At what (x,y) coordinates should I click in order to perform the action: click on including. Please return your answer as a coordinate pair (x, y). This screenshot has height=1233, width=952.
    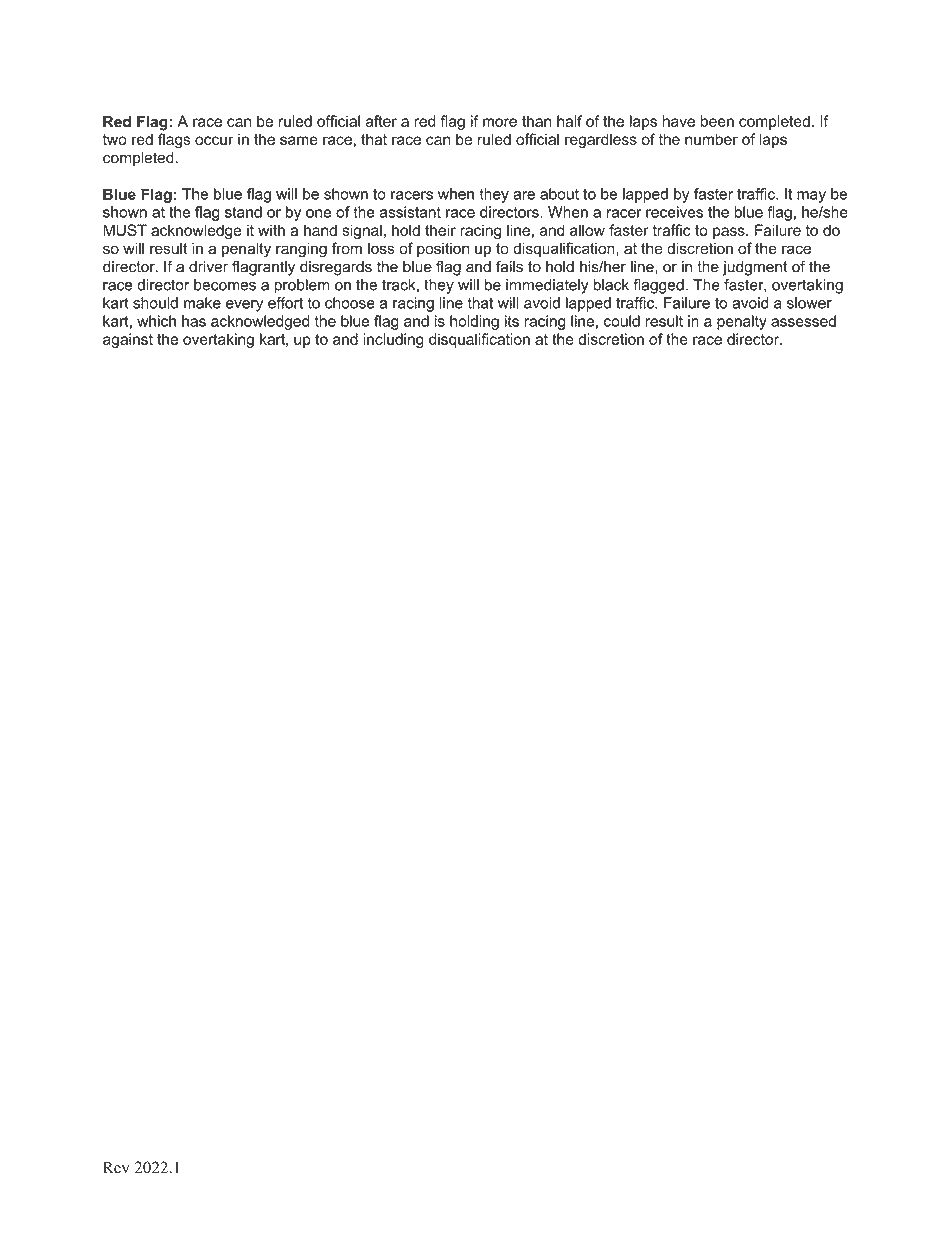
    Looking at the image, I should click on (393, 340).
